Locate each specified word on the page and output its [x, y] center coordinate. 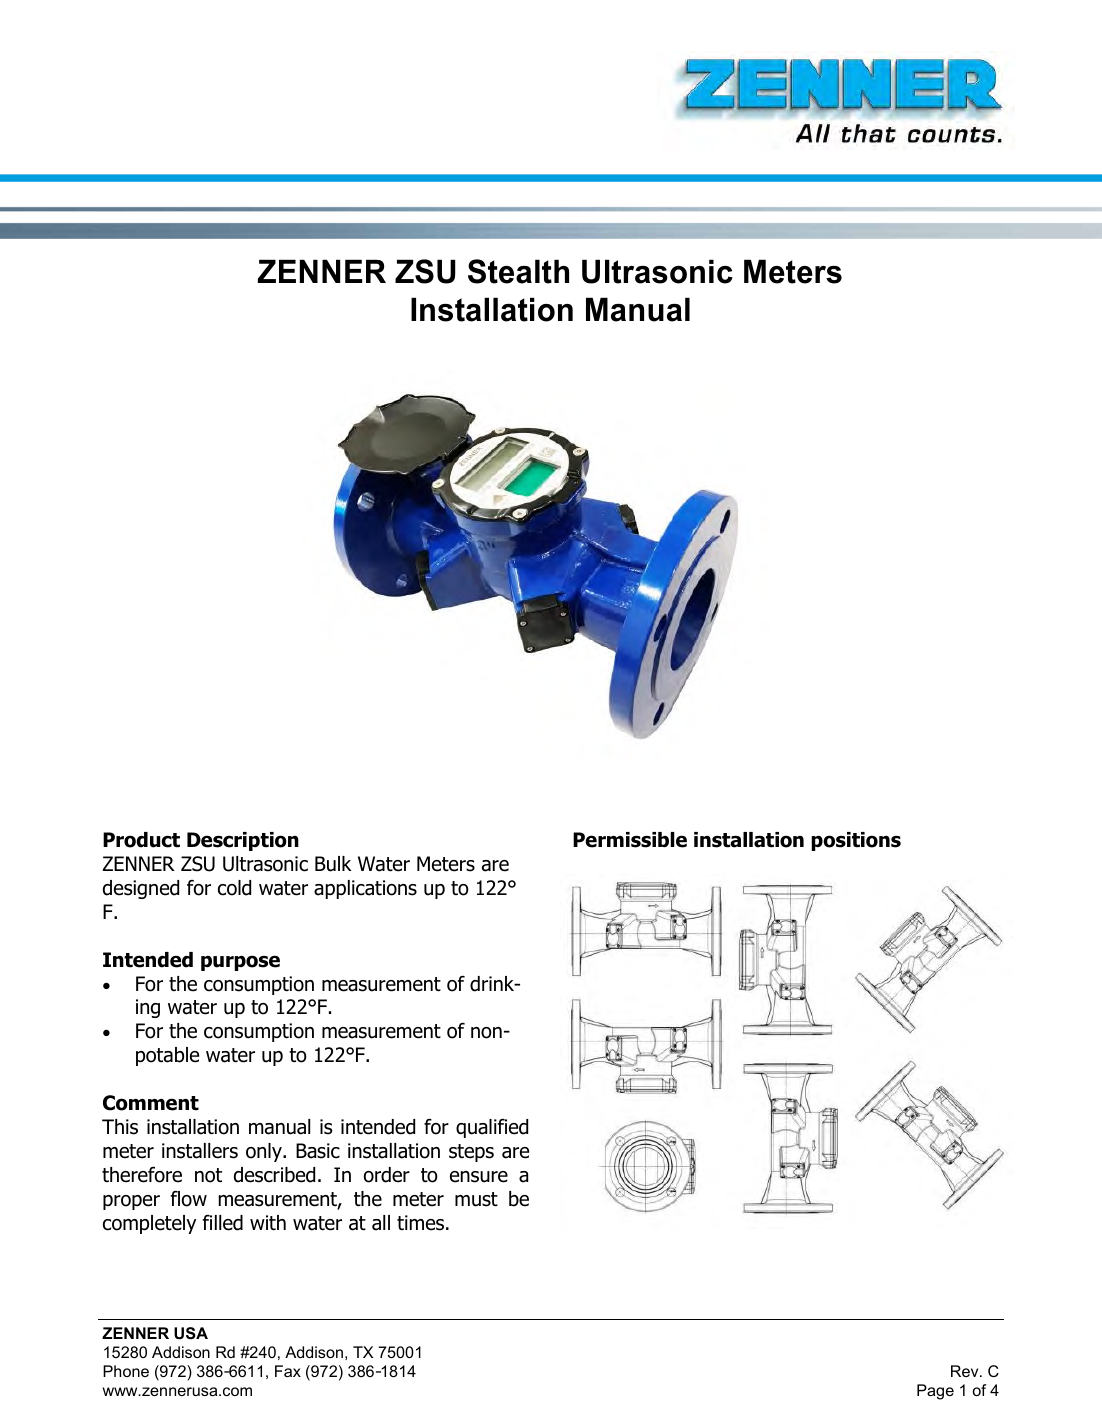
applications [365, 889]
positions [856, 841]
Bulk [333, 864]
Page [935, 1392]
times [422, 1223]
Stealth [518, 271]
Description [243, 841]
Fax [288, 1371]
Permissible [630, 840]
